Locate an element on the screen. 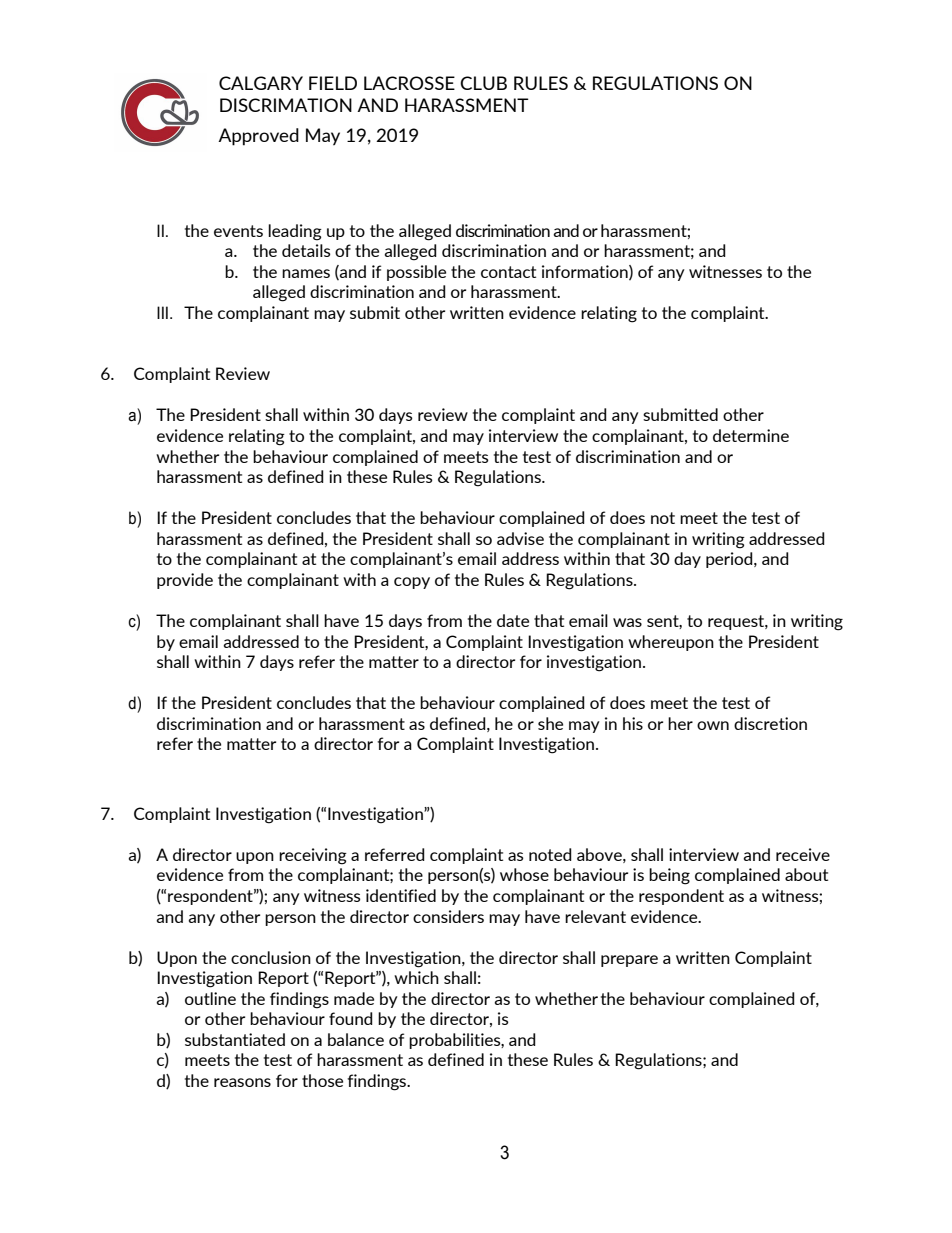 The width and height of the screenshot is (952, 1233). contact is located at coordinates (508, 272).
